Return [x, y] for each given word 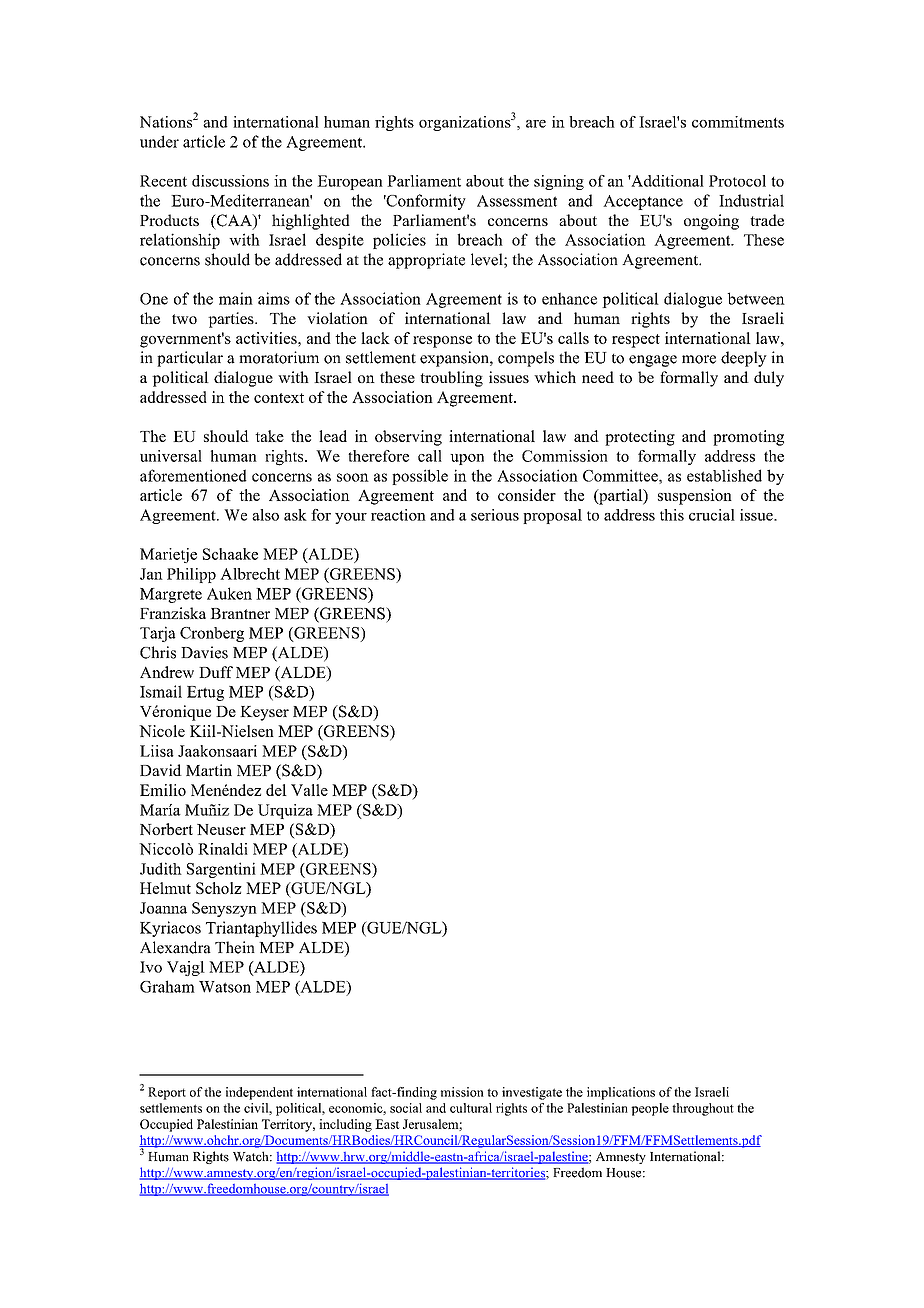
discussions [230, 181]
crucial [712, 515]
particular [190, 359]
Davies [204, 652]
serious [495, 515]
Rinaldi [223, 849]
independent [259, 1093]
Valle [309, 790]
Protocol [737, 181]
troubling [451, 379]
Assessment [517, 201]
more [699, 359]
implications [621, 1093]
